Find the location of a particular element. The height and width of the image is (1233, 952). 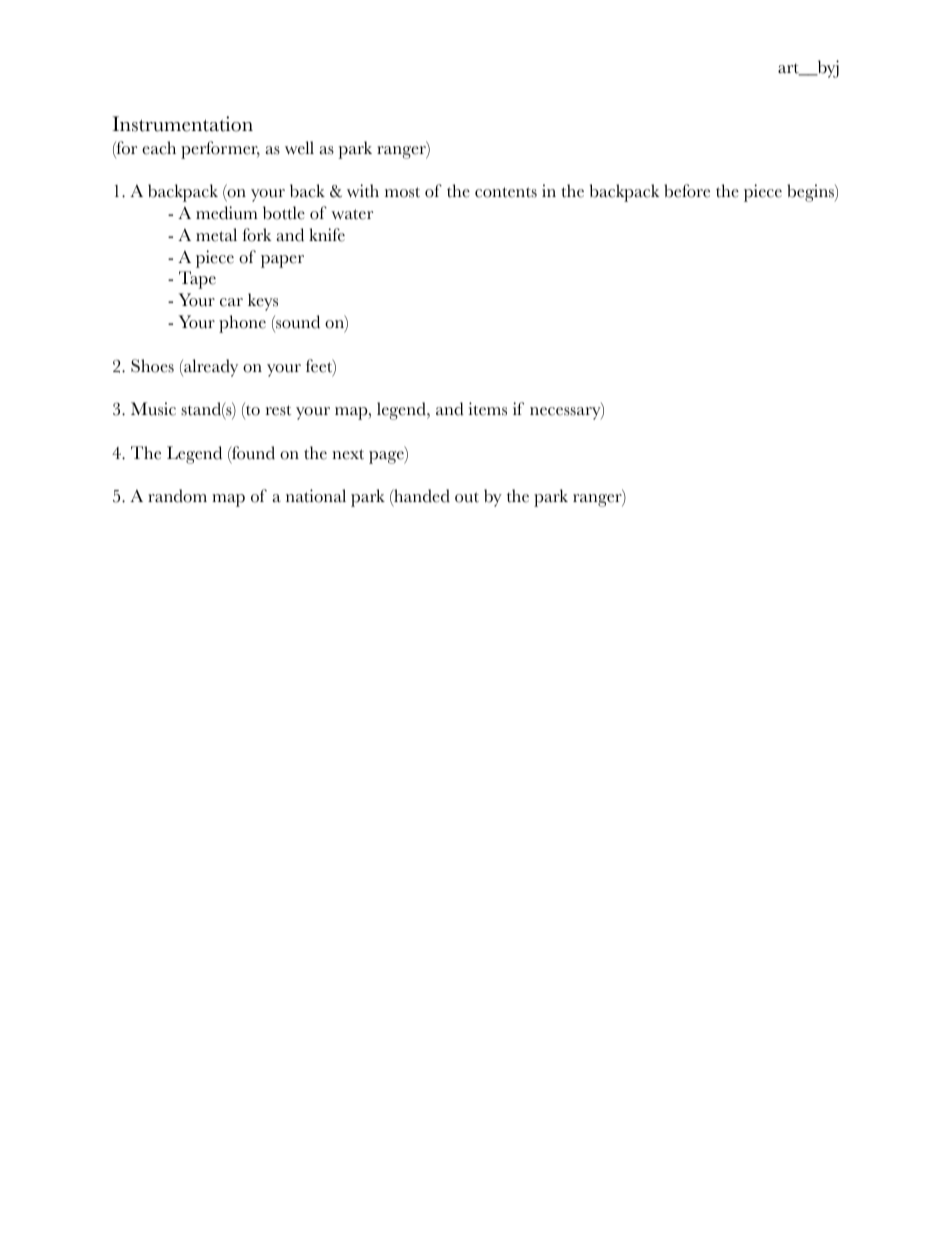

contents is located at coordinates (506, 192).
